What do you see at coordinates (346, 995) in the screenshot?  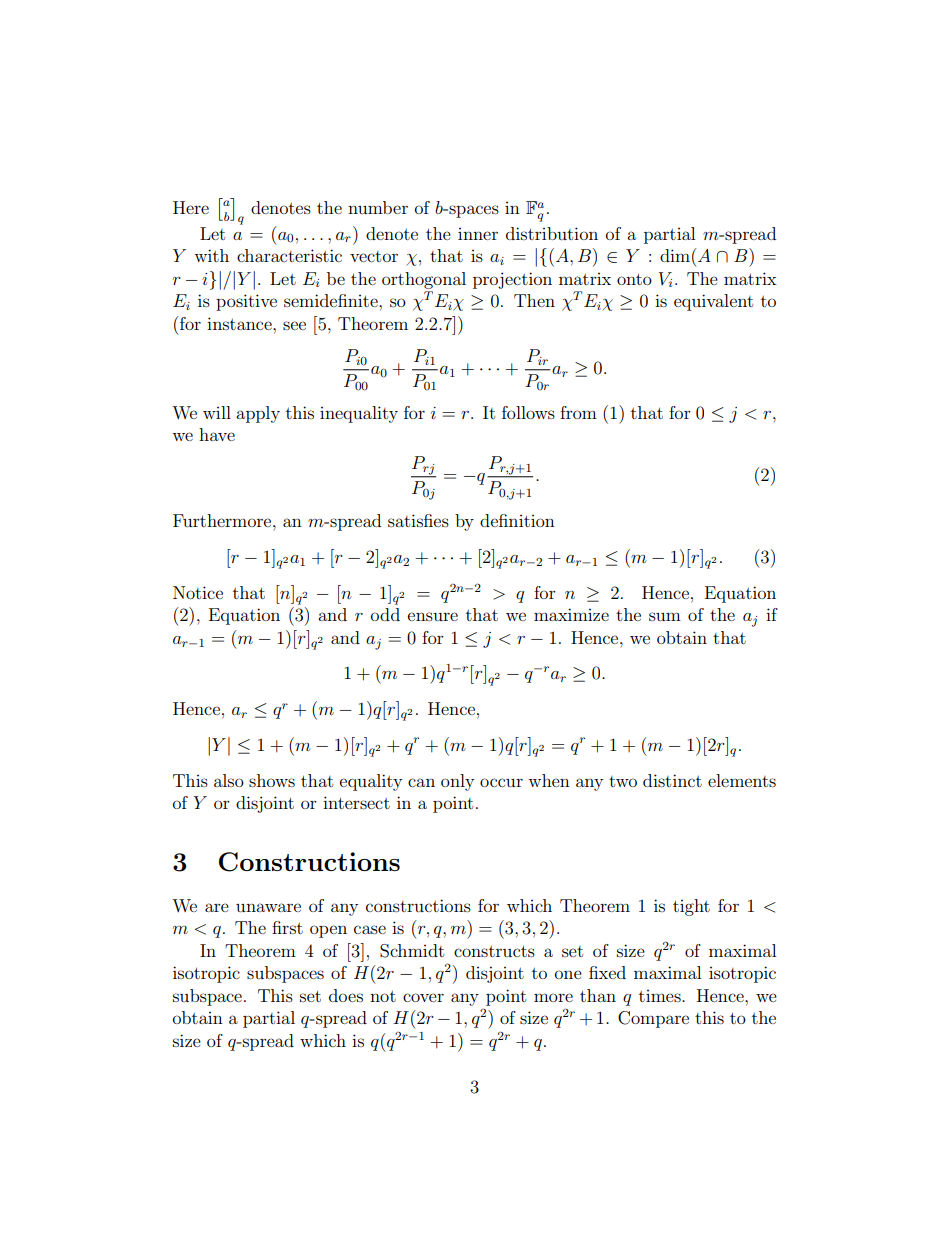 I see `does` at bounding box center [346, 995].
